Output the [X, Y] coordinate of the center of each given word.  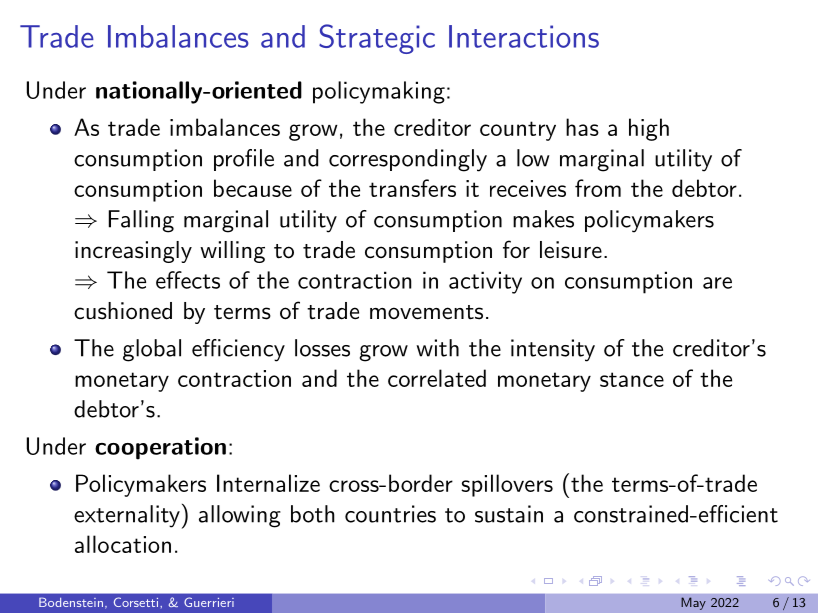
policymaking [379, 92]
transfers [412, 188]
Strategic [377, 39]
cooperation [160, 448]
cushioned [123, 311]
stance [632, 379]
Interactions [524, 36]
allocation [123, 544]
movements [426, 312]
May [693, 603]
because [253, 188]
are [717, 283]
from [598, 188]
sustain [509, 514]
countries [390, 514]
